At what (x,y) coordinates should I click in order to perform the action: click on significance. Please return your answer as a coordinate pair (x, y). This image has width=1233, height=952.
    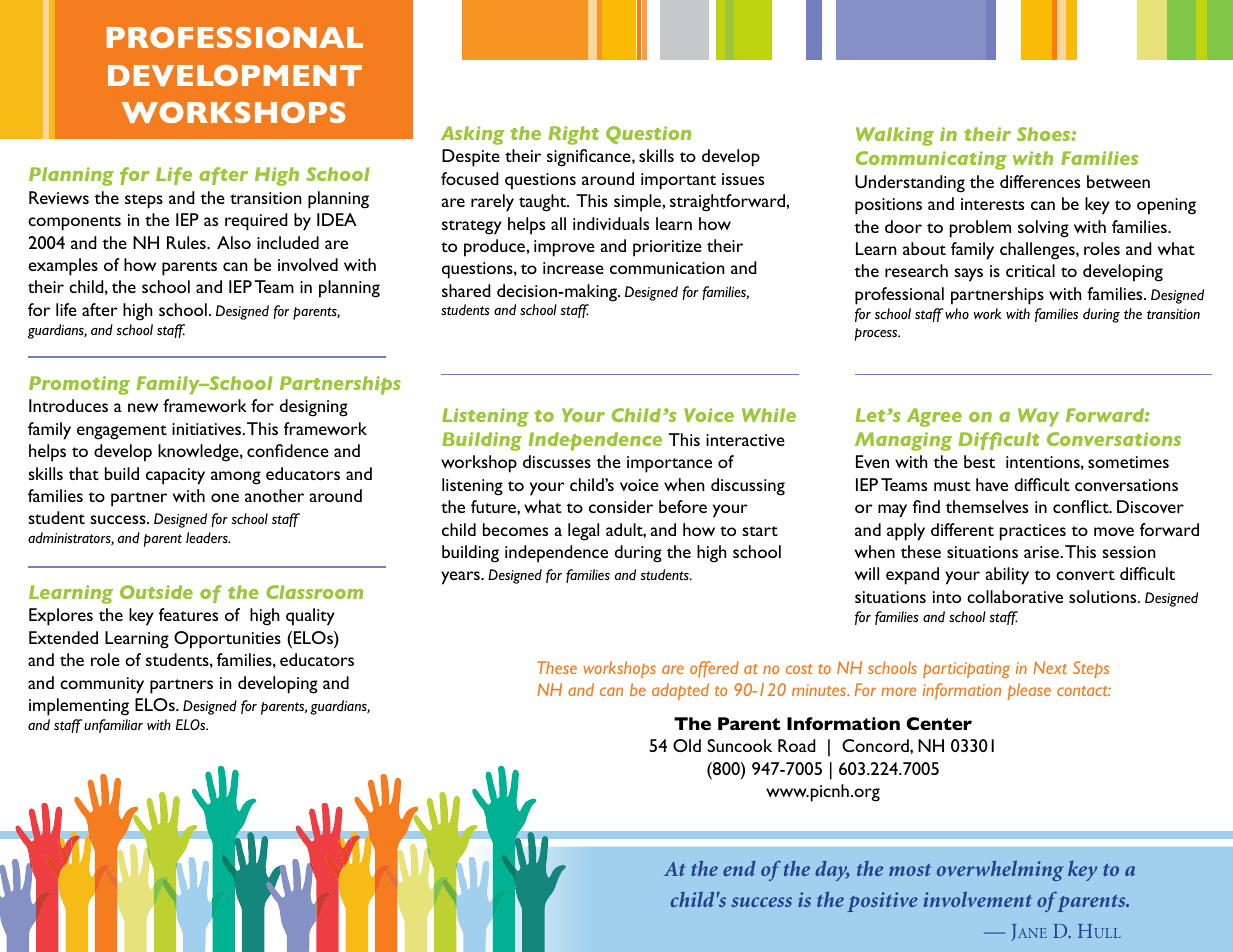
    Looking at the image, I should click on (590, 158).
